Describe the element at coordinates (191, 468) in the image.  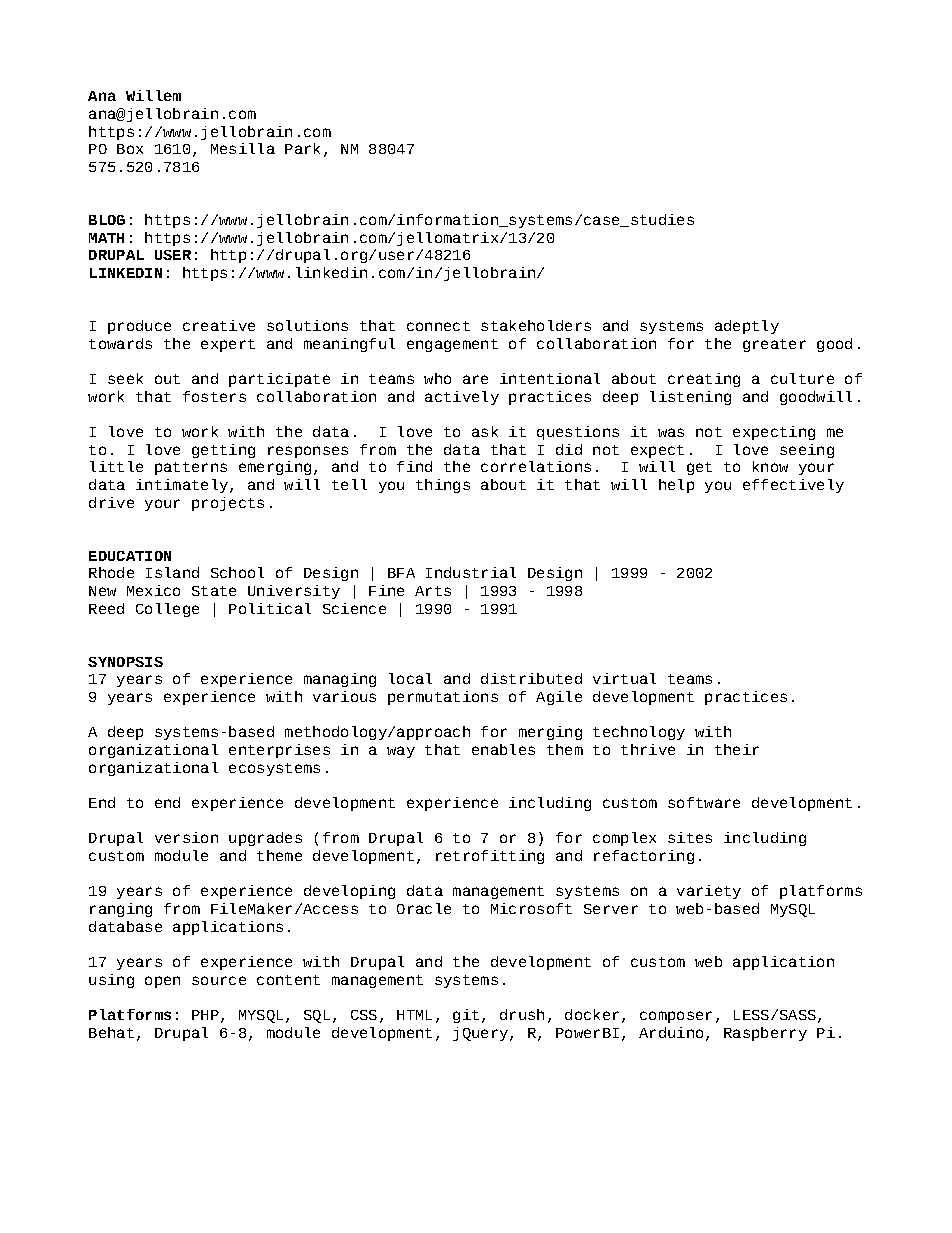
I see `patterns` at that location.
